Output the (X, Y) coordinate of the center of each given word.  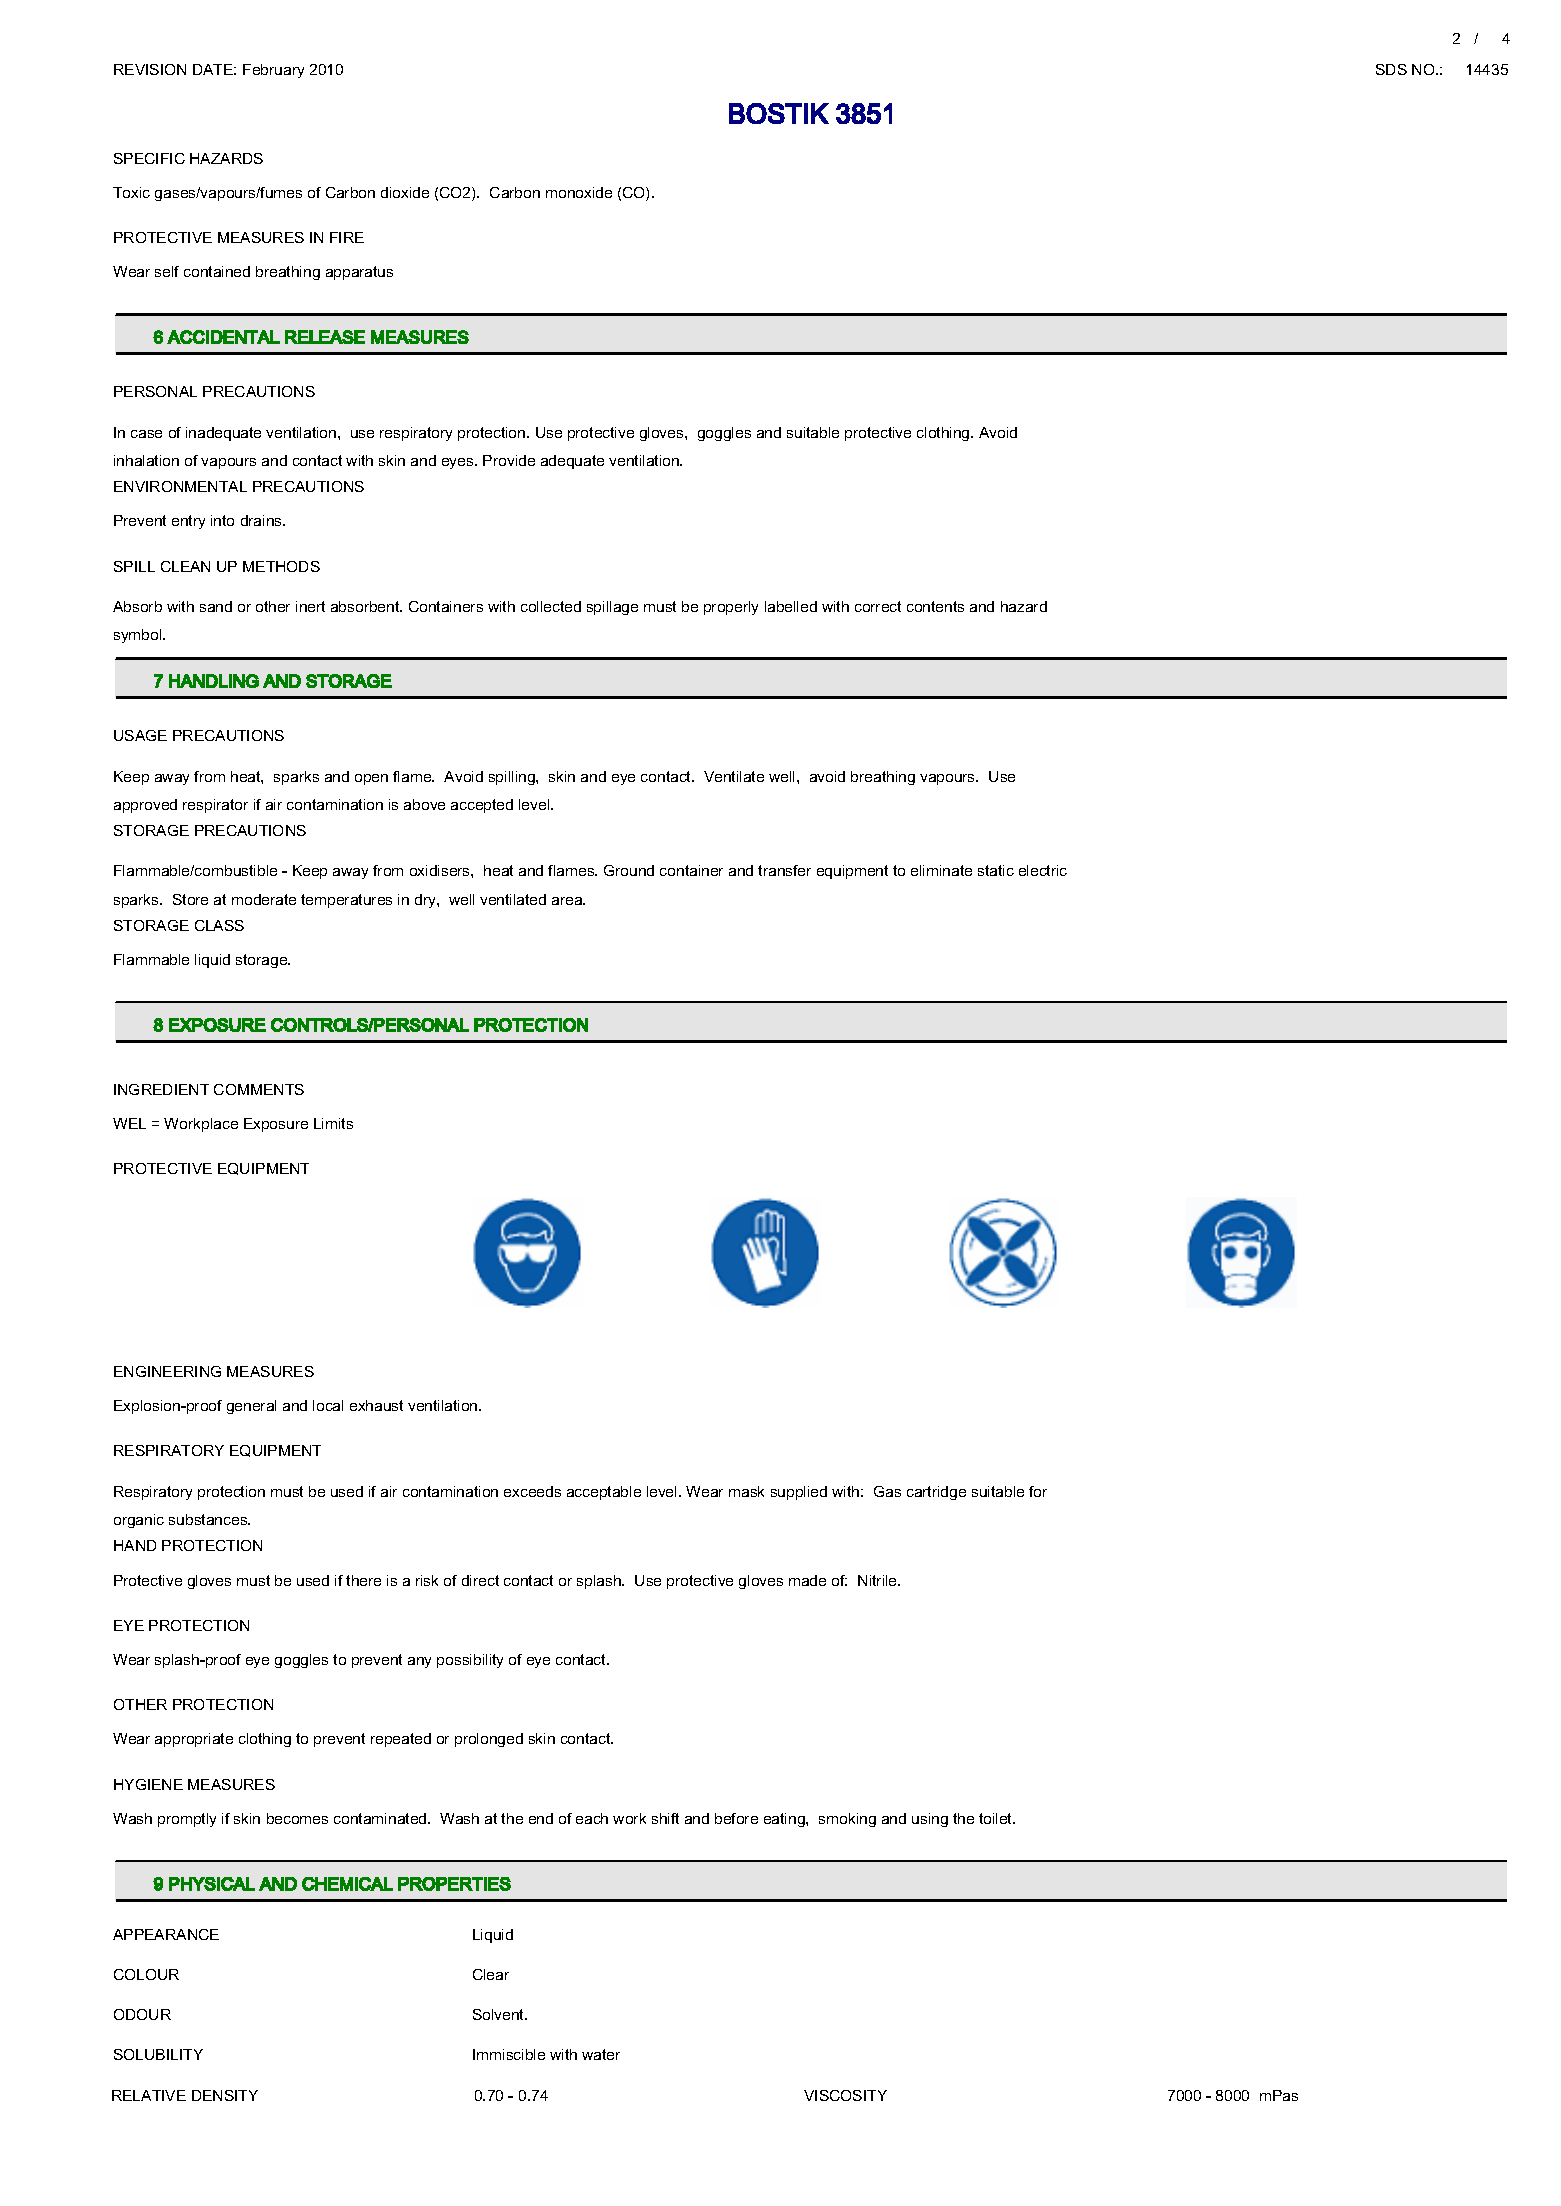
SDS (1391, 69)
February (273, 71)
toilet (997, 1818)
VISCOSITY (845, 2095)
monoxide (579, 192)
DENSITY (225, 2095)
